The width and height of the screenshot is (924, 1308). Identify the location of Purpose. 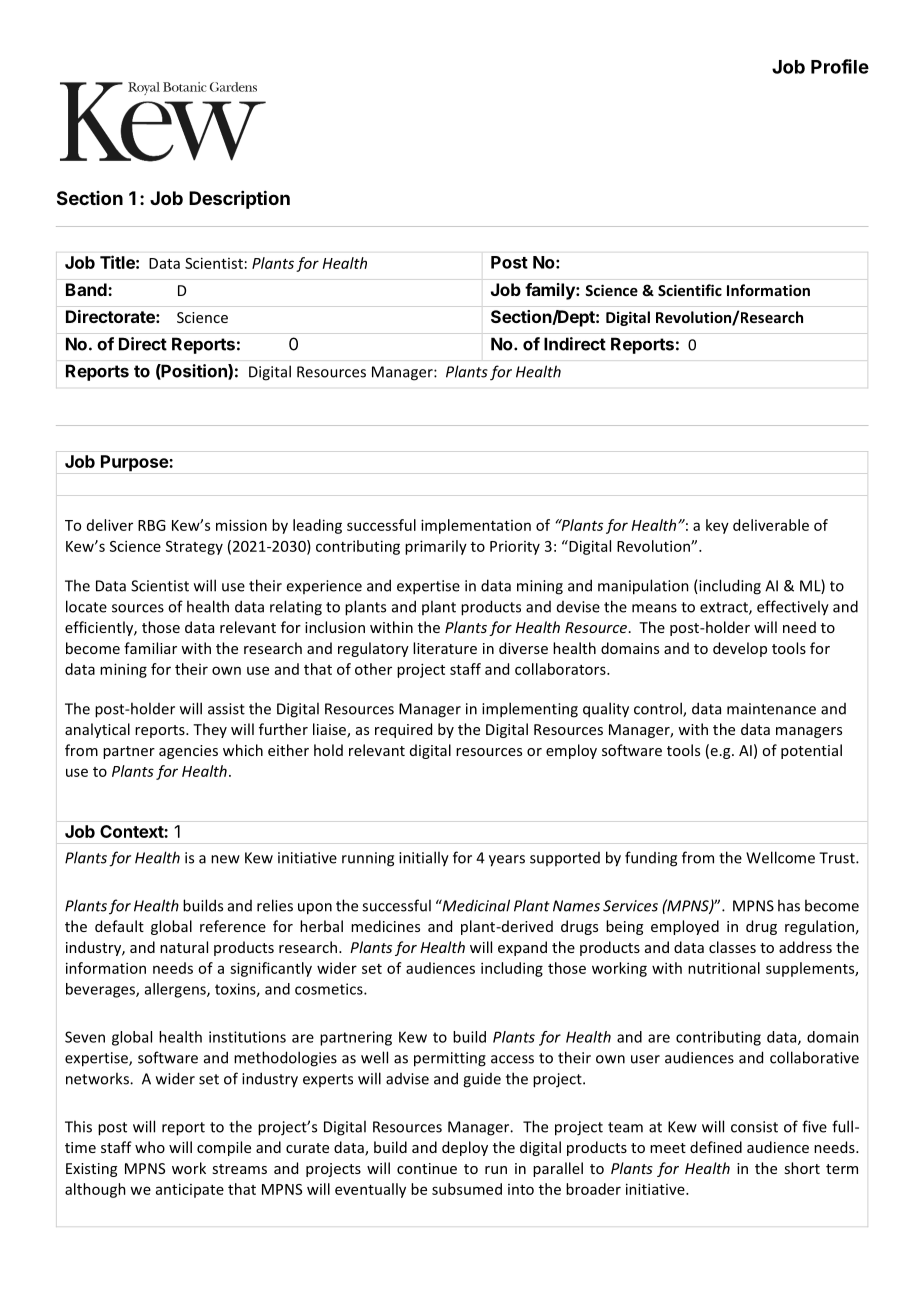
(135, 463).
